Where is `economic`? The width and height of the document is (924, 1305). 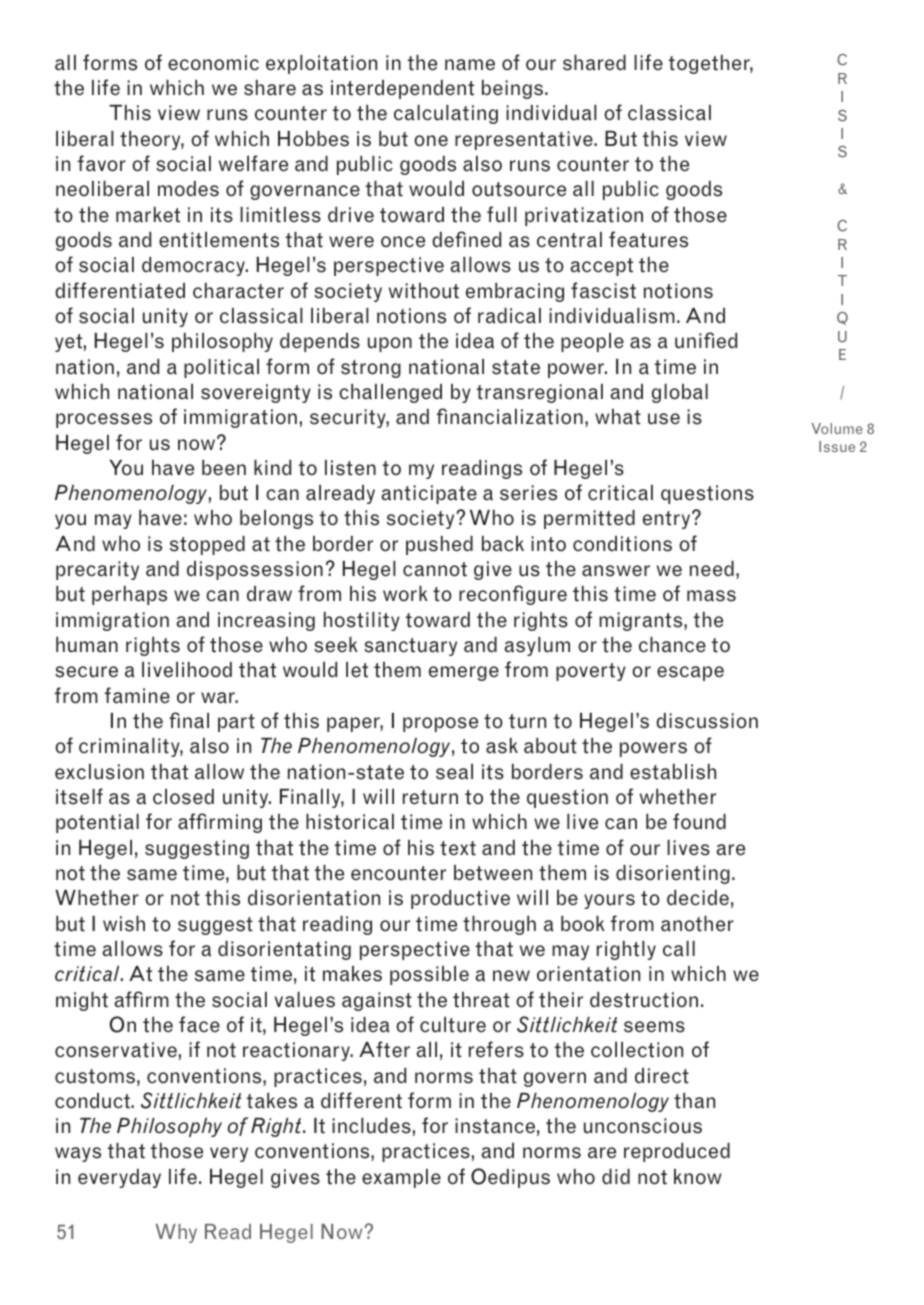 economic is located at coordinates (213, 63).
